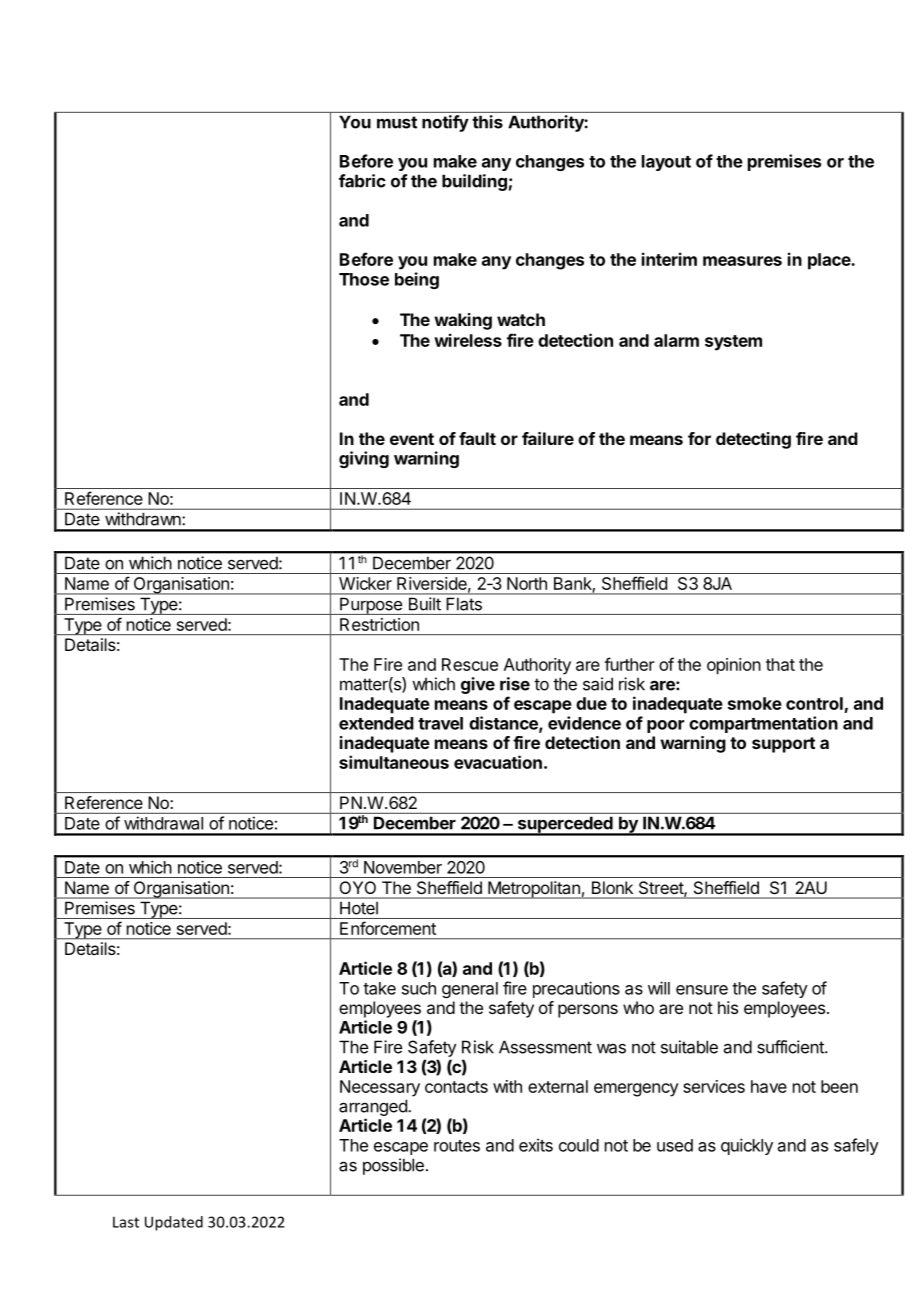 This page has height=1308, width=924. Describe the element at coordinates (666, 163) in the page. I see `layout` at that location.
